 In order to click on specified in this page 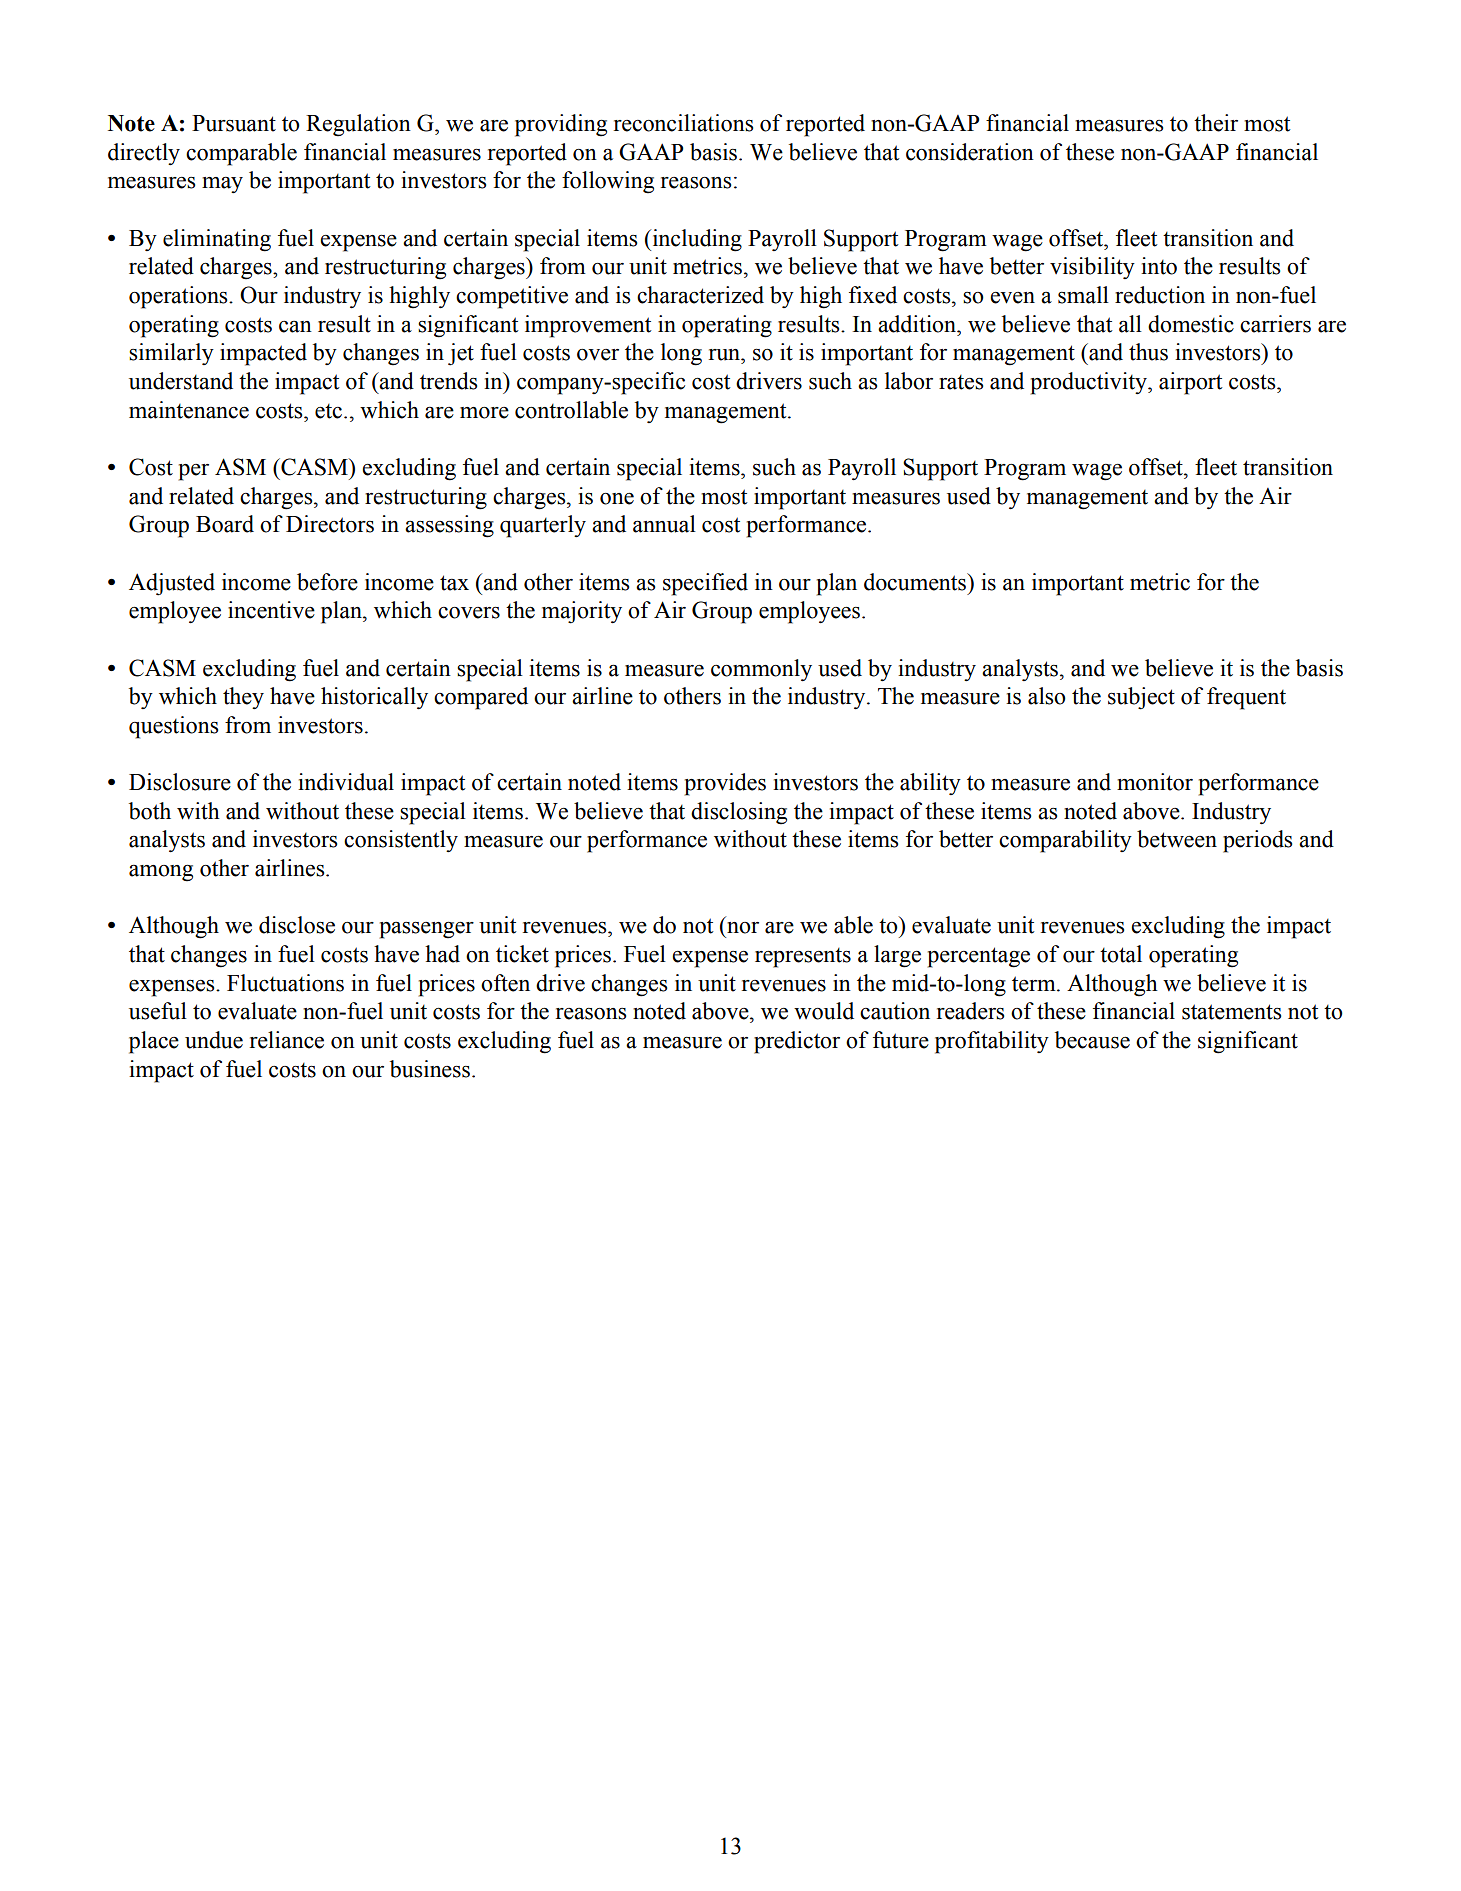, I will do `click(705, 584)`.
